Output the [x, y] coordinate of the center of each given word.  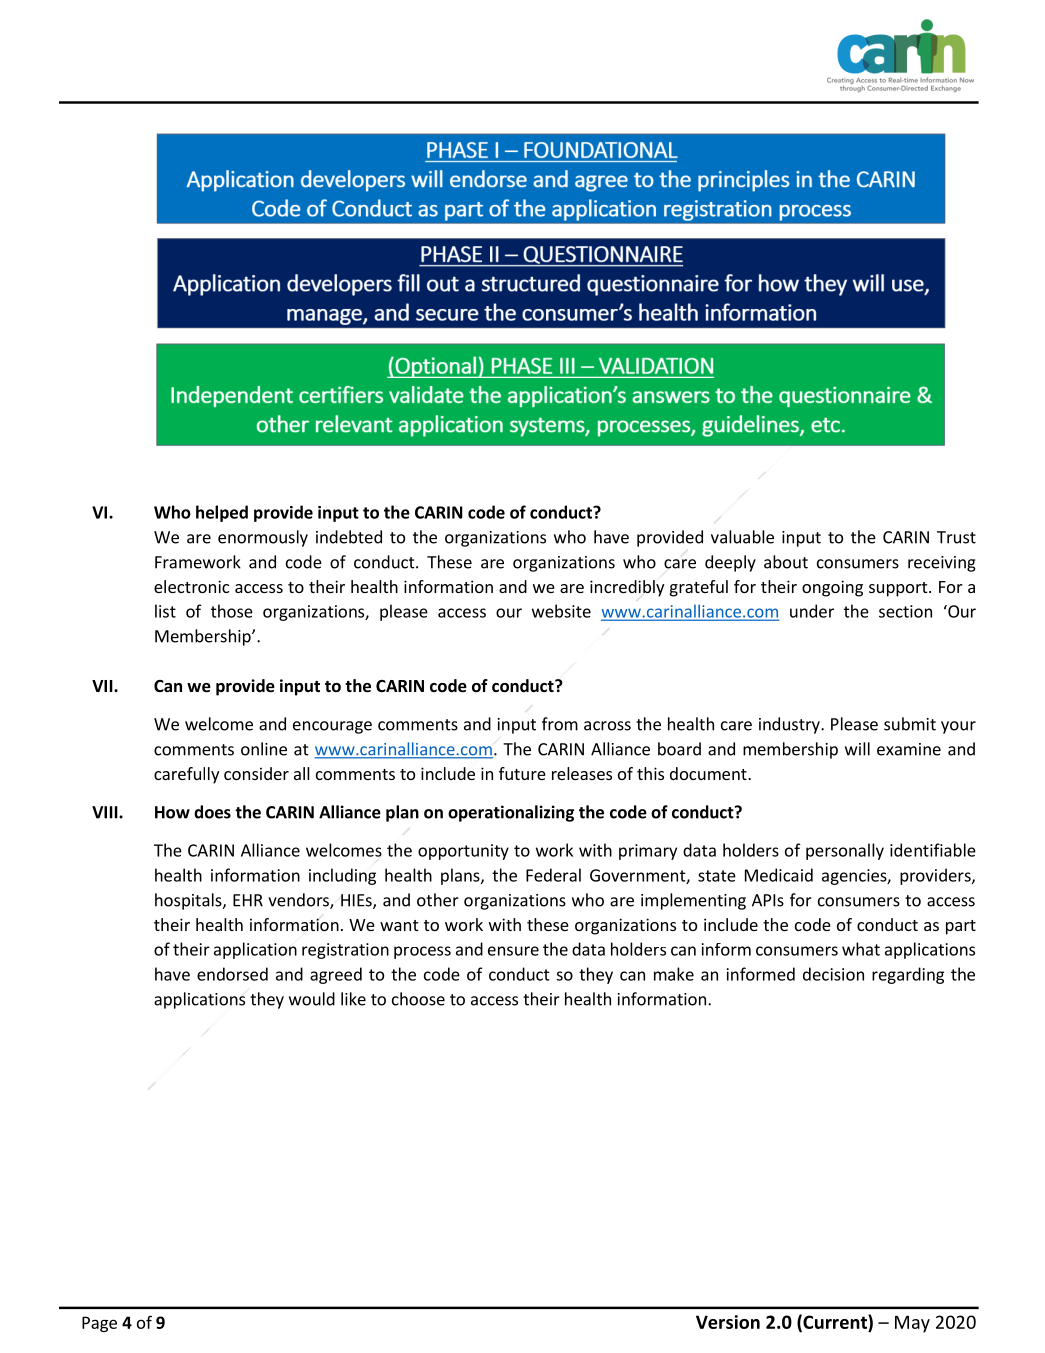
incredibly [627, 588]
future [522, 773]
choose [418, 999]
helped [222, 513]
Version [728, 1322]
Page [99, 1324]
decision [833, 974]
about [786, 562]
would [312, 999]
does [212, 812]
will [857, 749]
